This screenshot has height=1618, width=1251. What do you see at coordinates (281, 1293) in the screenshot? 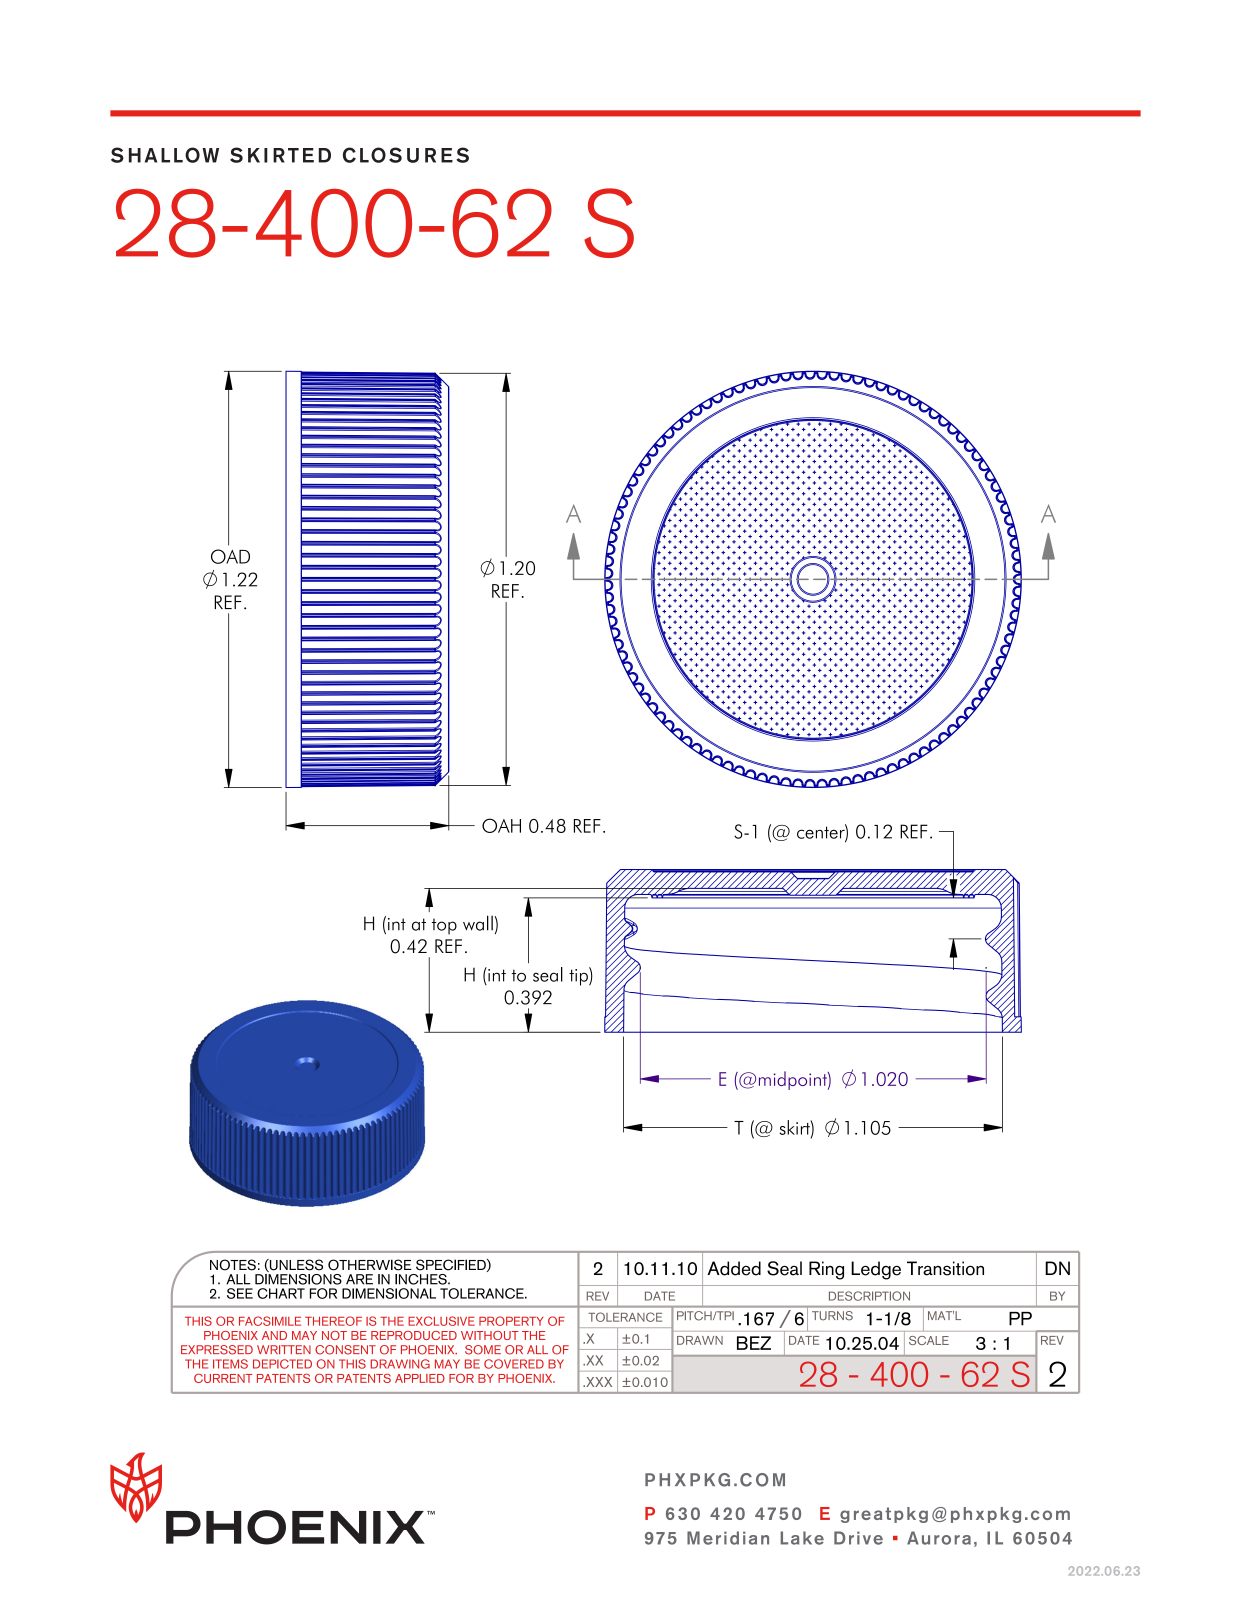
I see `CHART` at bounding box center [281, 1293].
